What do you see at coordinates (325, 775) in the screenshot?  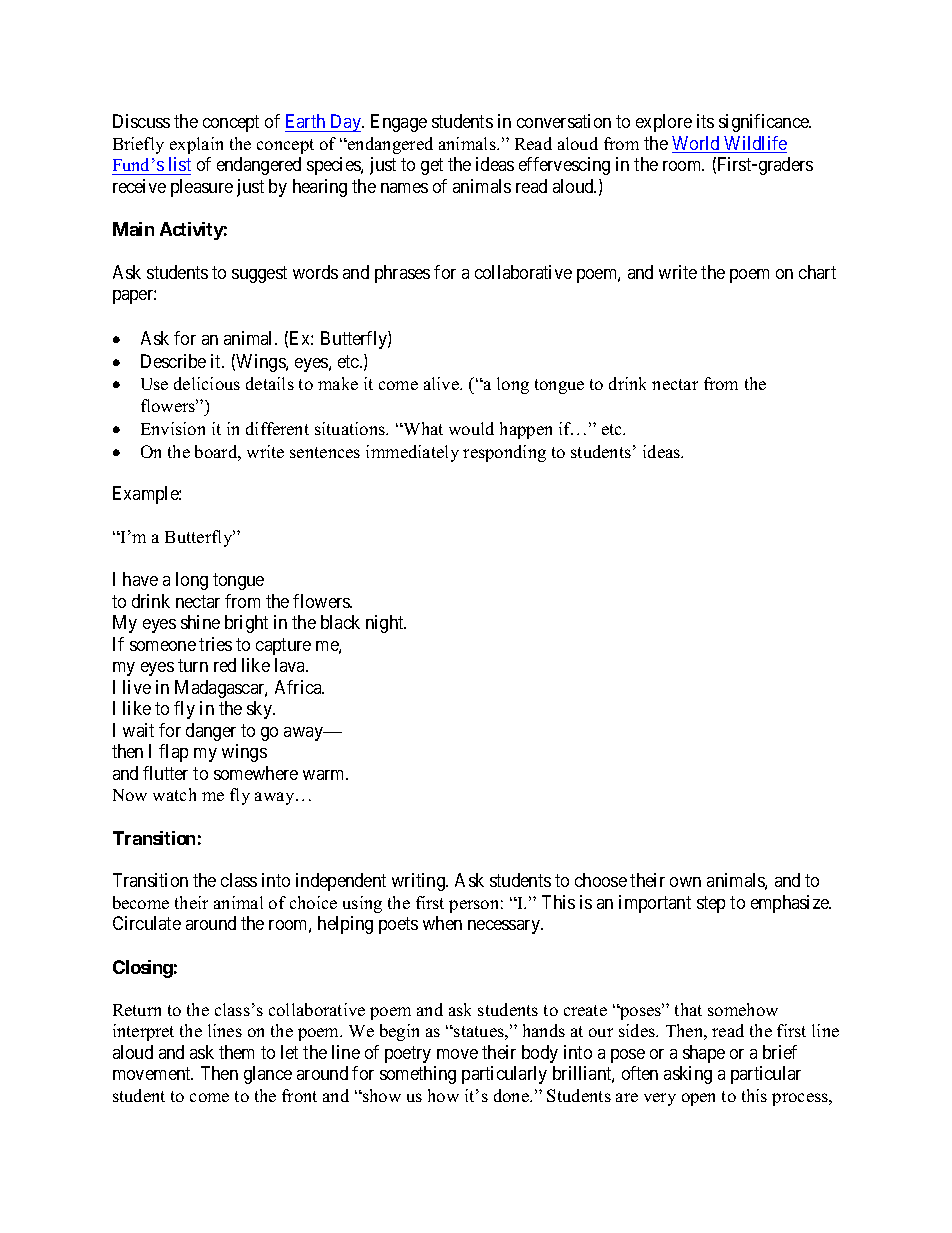 I see `warm` at bounding box center [325, 775].
